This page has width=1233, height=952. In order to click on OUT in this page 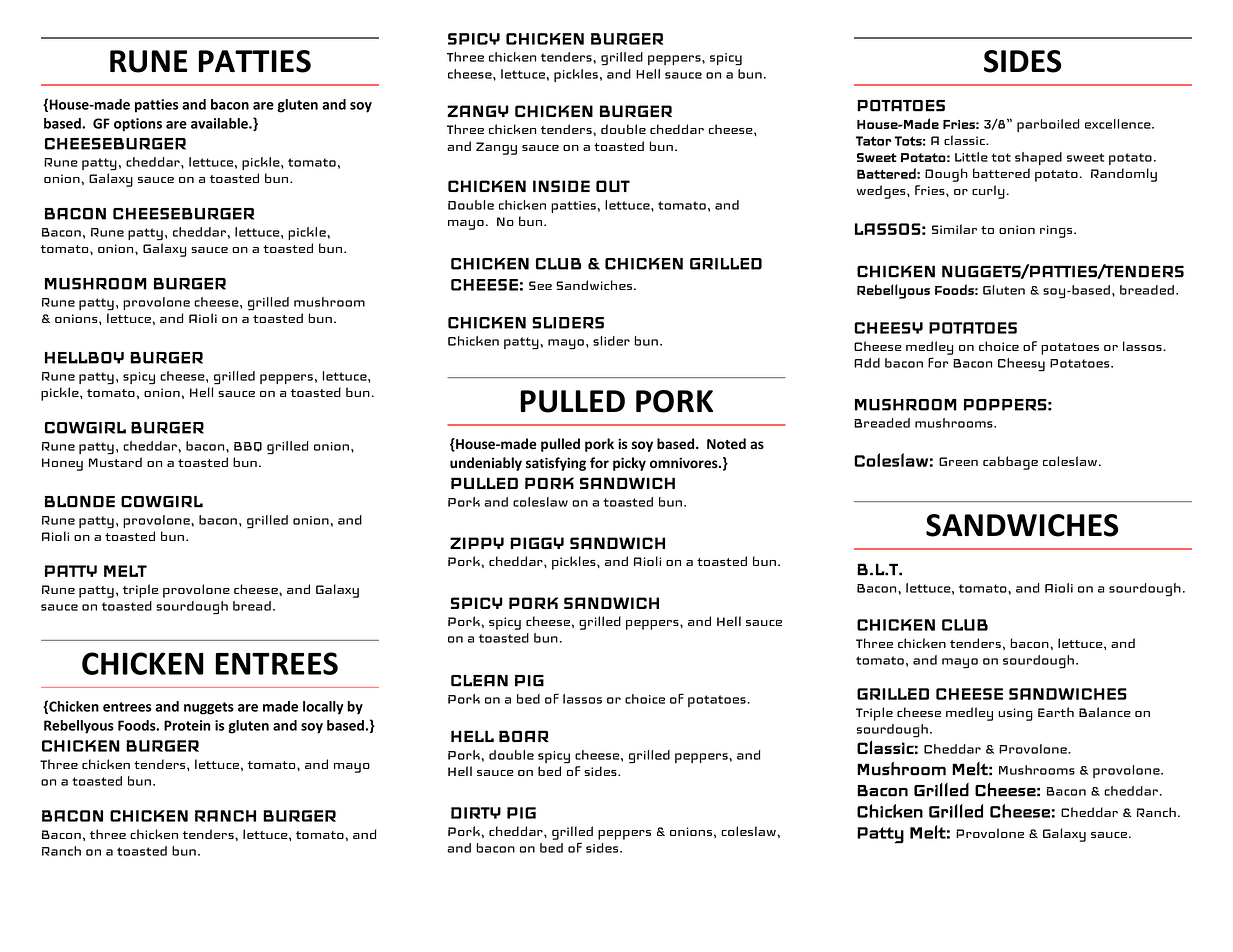, I will do `click(613, 186)`.
